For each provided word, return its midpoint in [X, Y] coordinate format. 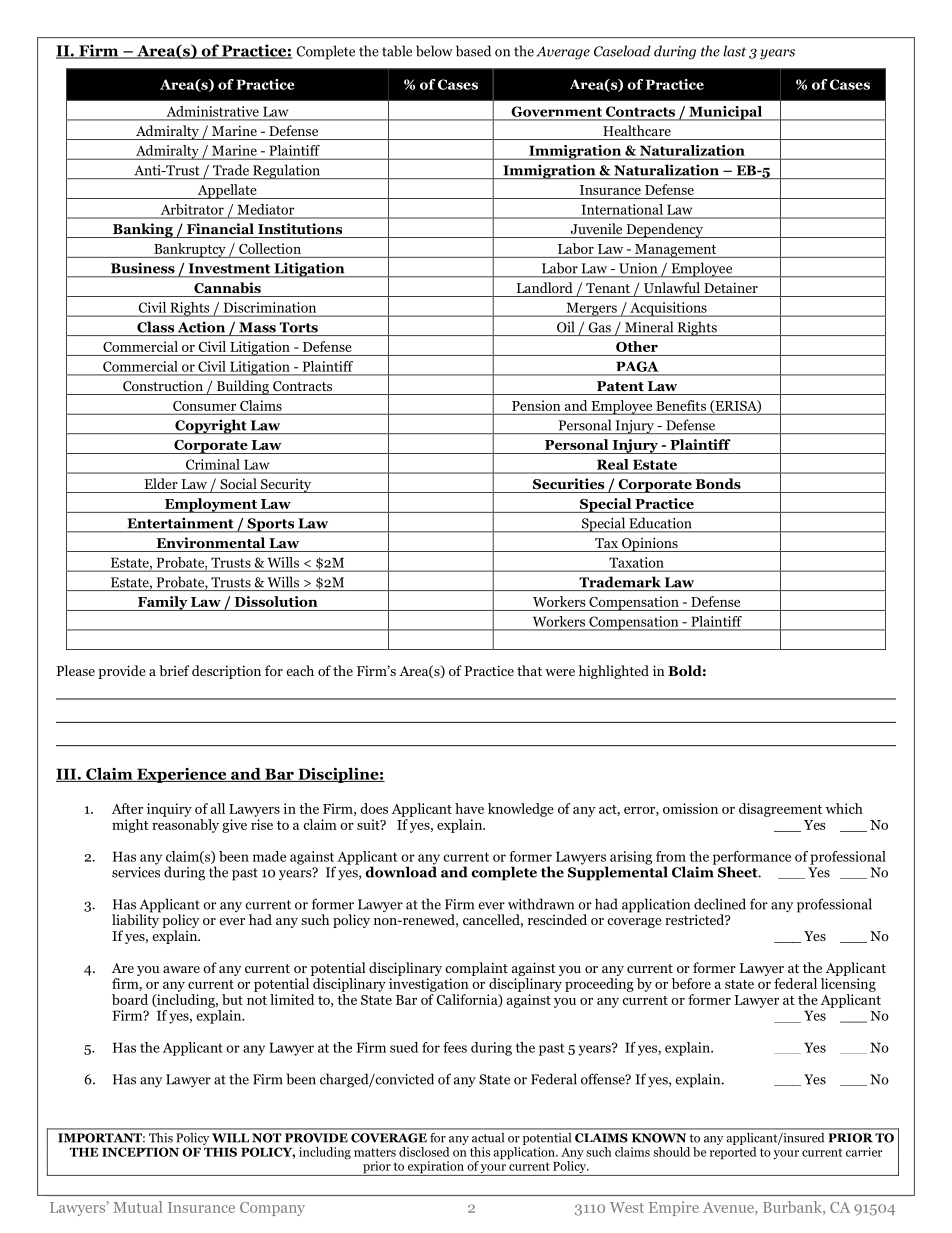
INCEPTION [140, 1152]
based [473, 51]
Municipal [725, 113]
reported [733, 1152]
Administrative [213, 111]
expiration [436, 1168]
